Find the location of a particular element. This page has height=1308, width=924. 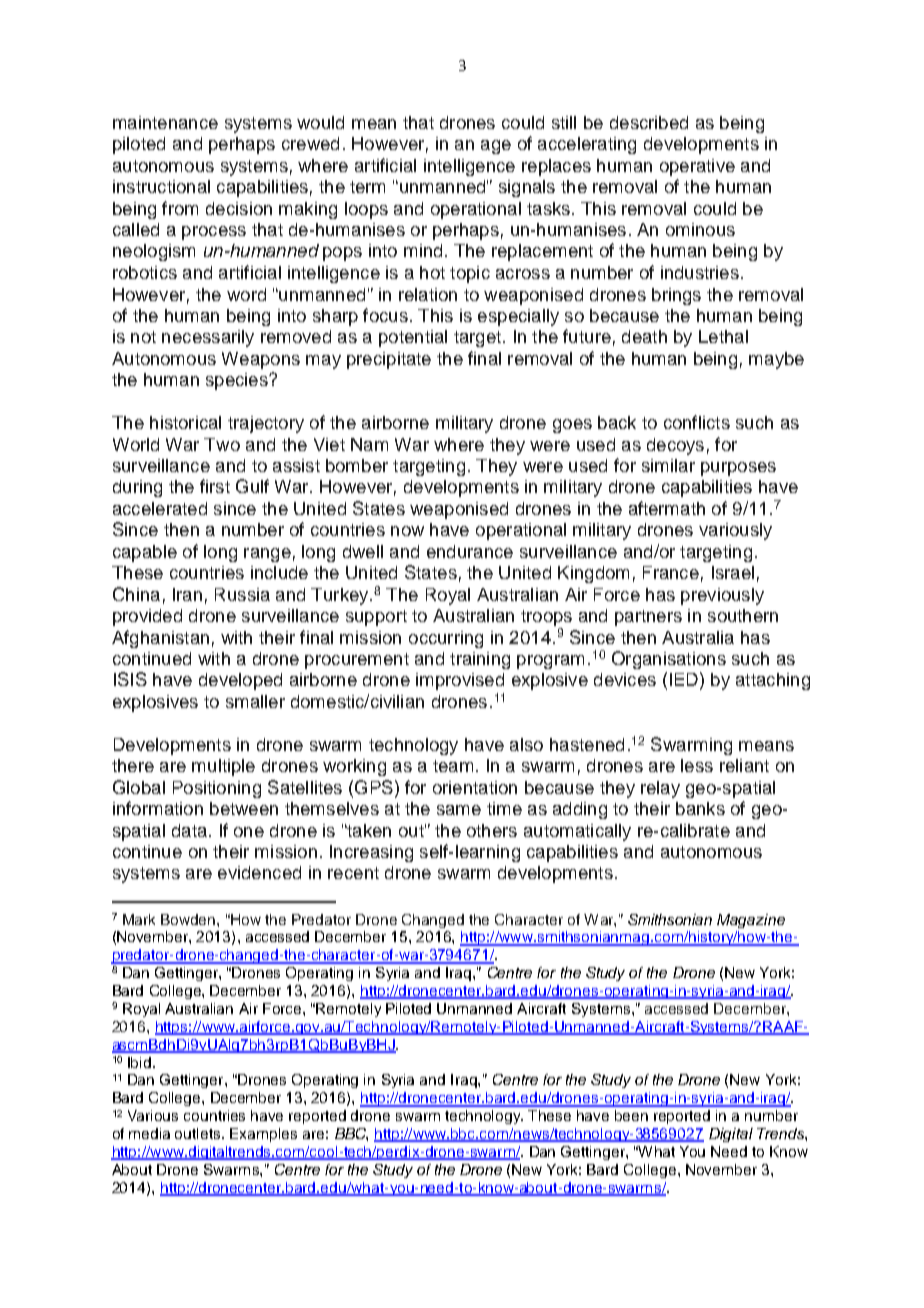

species is located at coordinates (238, 381).
